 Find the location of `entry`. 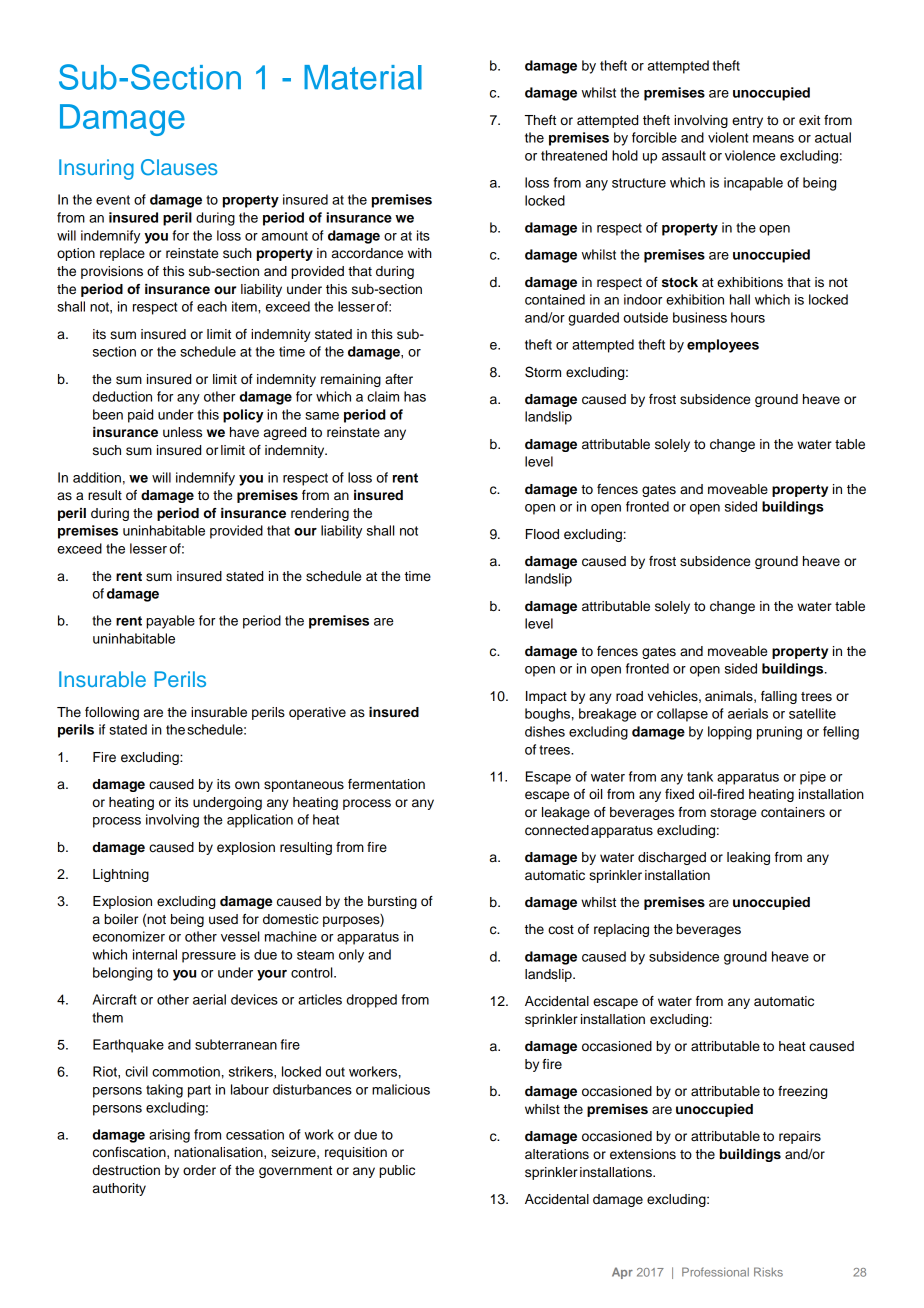

entry is located at coordinates (747, 122).
